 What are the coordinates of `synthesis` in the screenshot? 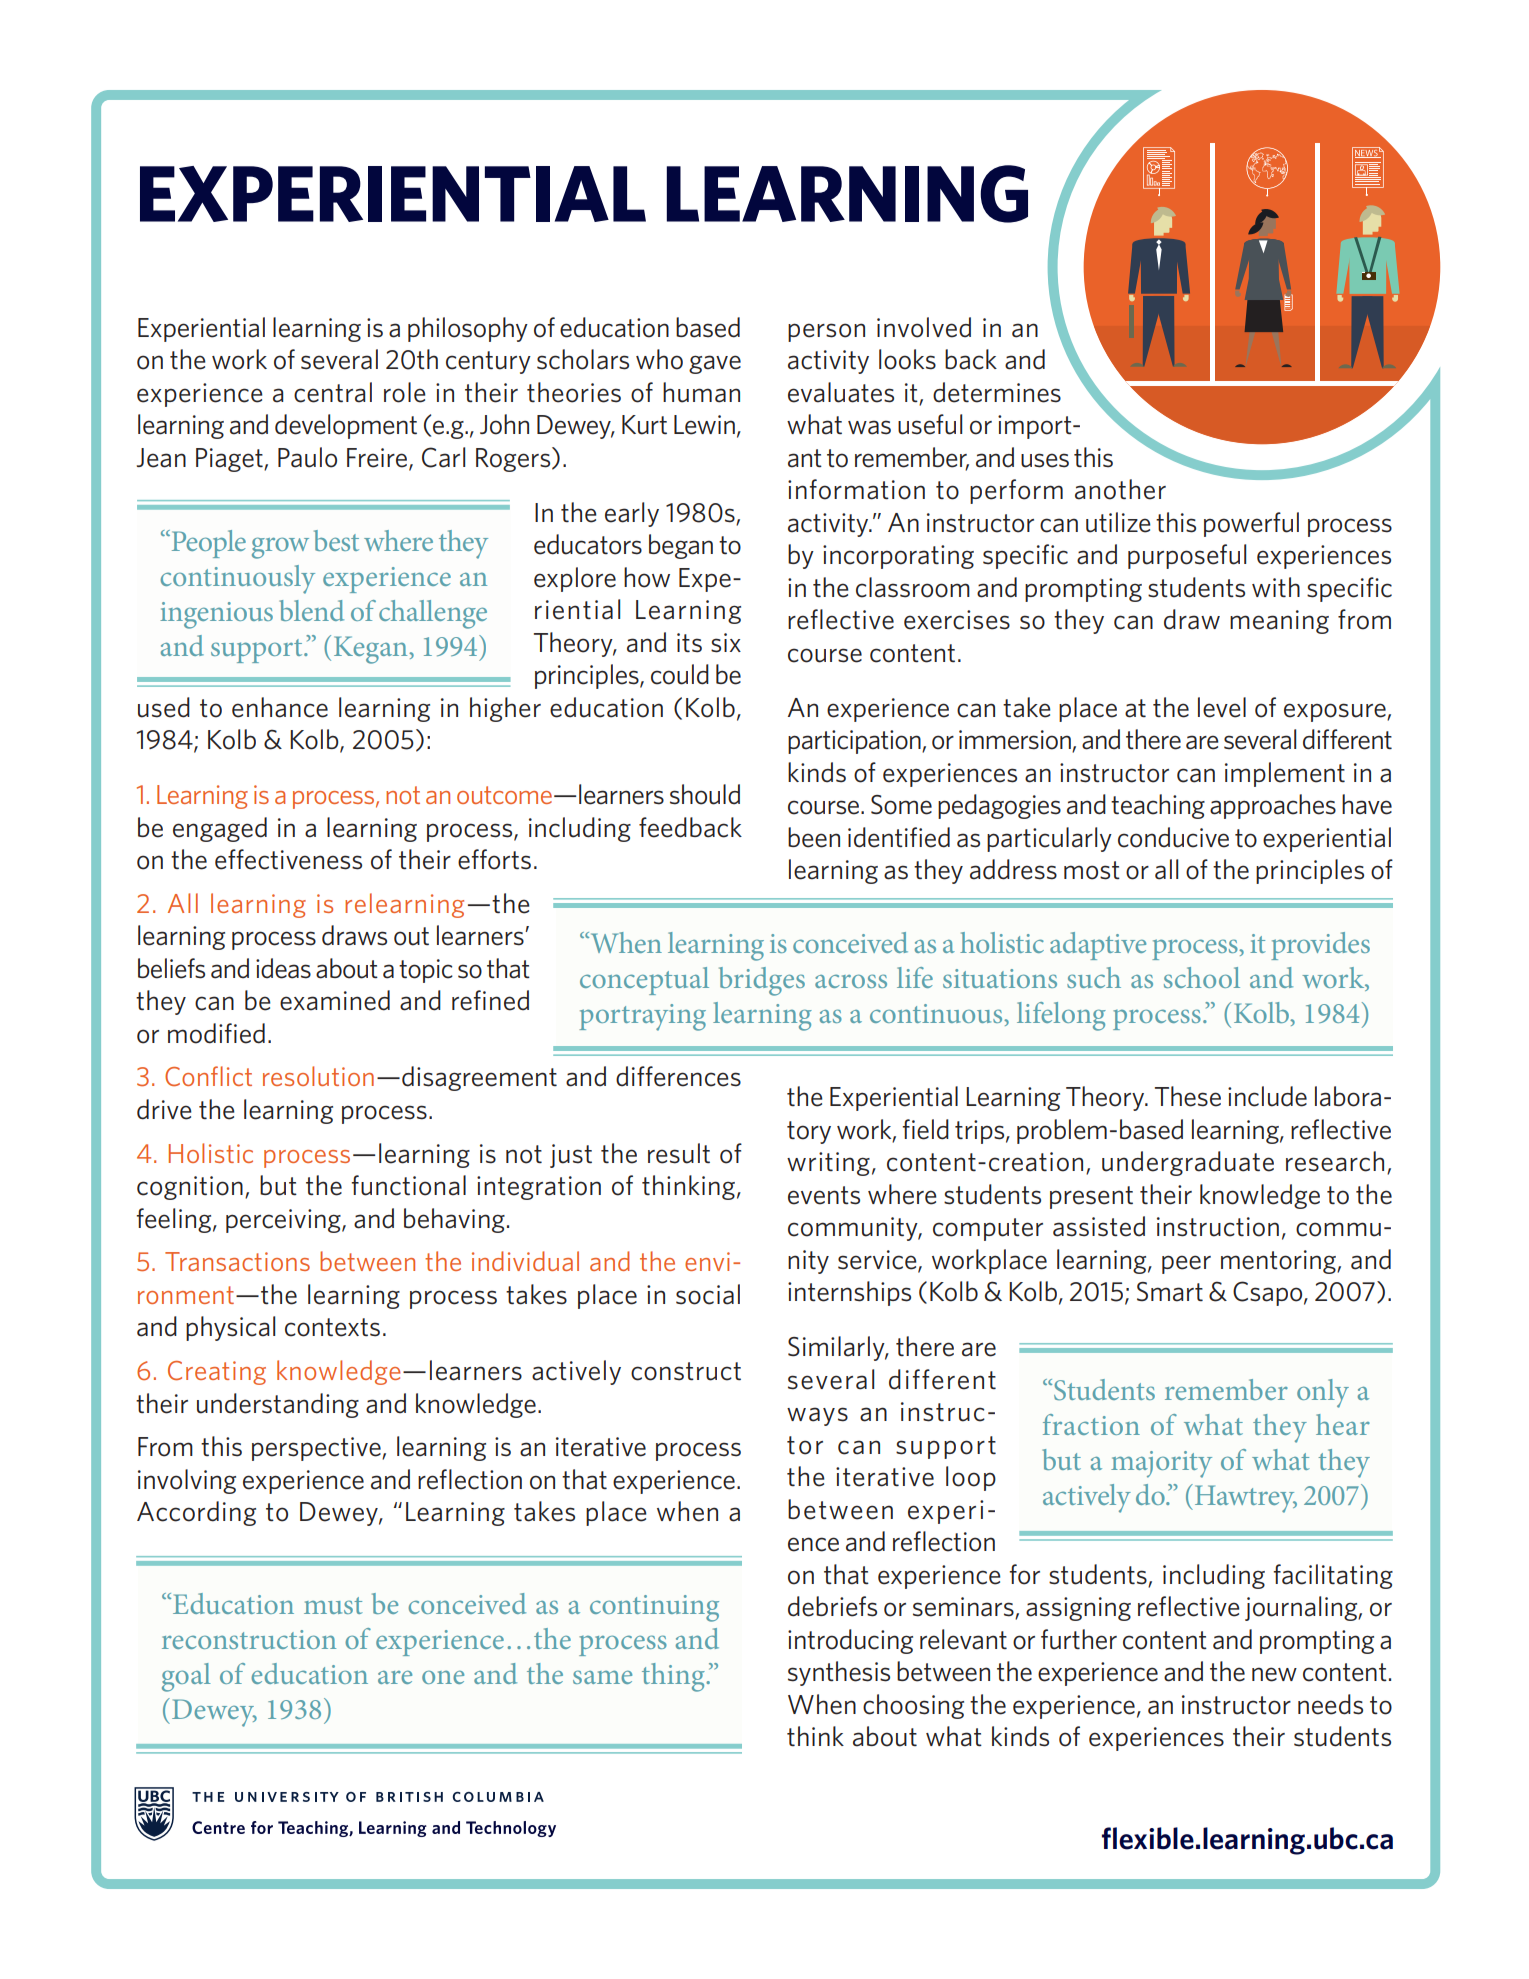 It's located at (839, 1673).
